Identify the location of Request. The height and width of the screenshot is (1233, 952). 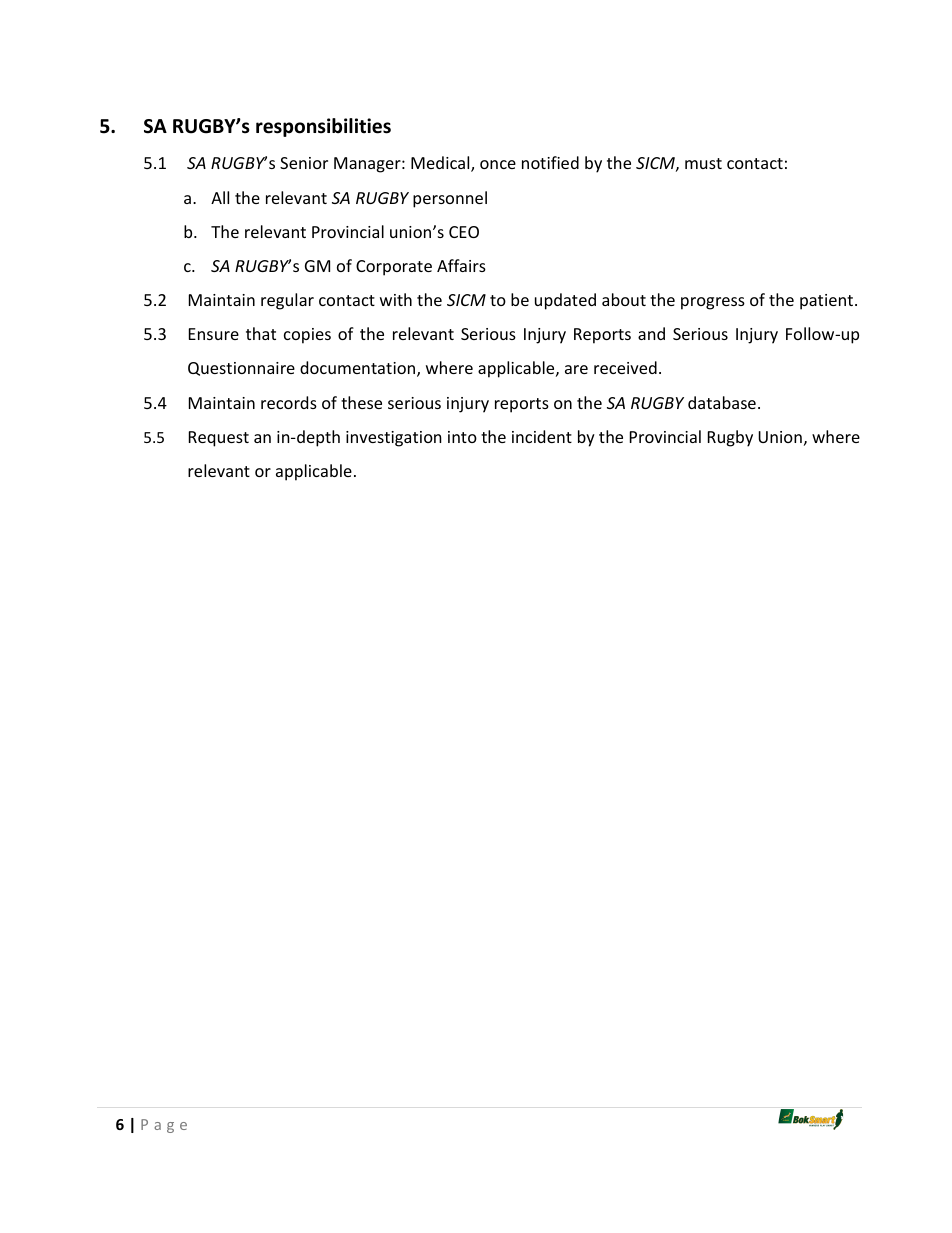
(219, 439).
